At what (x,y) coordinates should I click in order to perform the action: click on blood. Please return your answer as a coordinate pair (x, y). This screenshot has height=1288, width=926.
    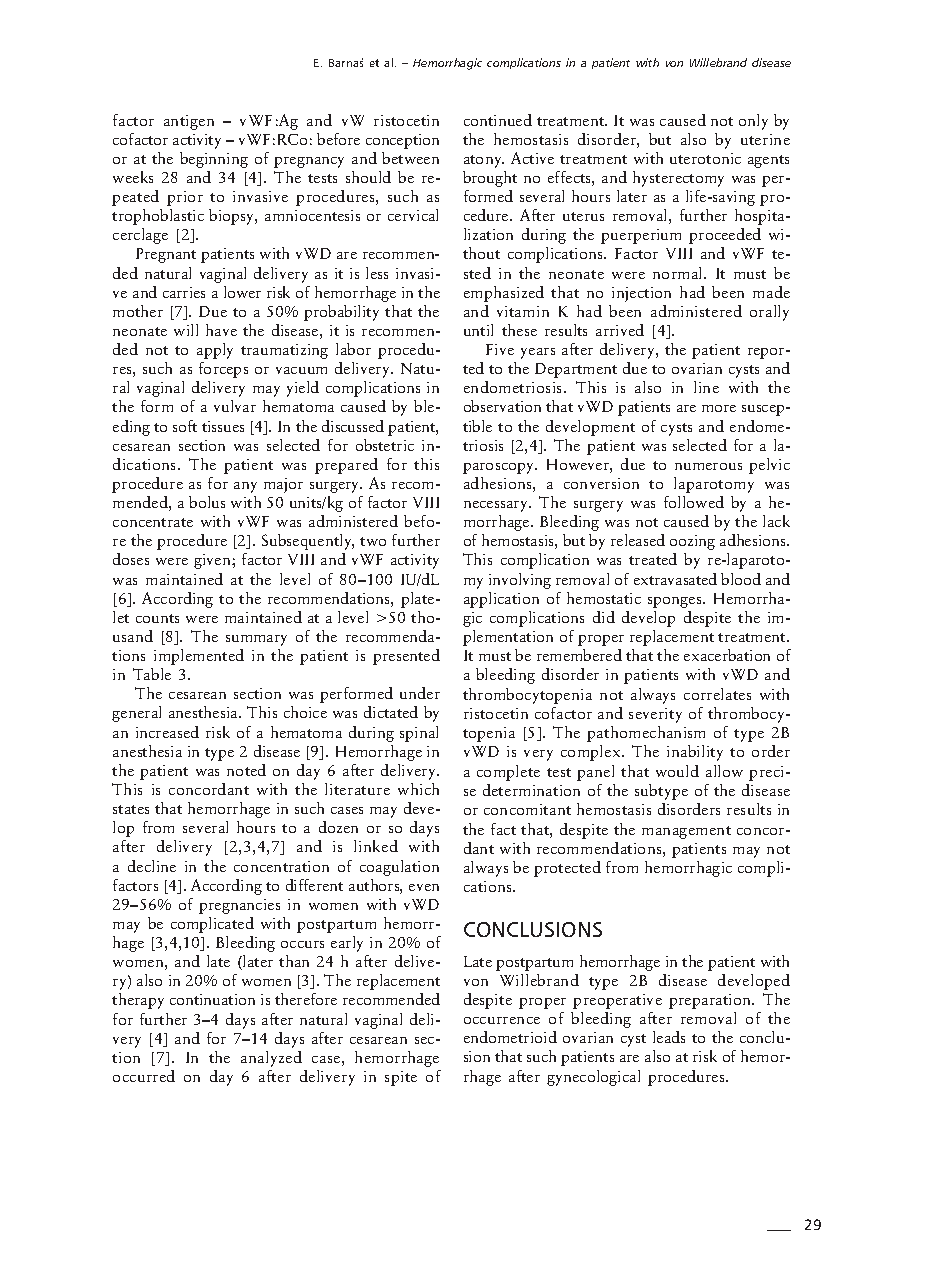
    Looking at the image, I should click on (741, 579).
